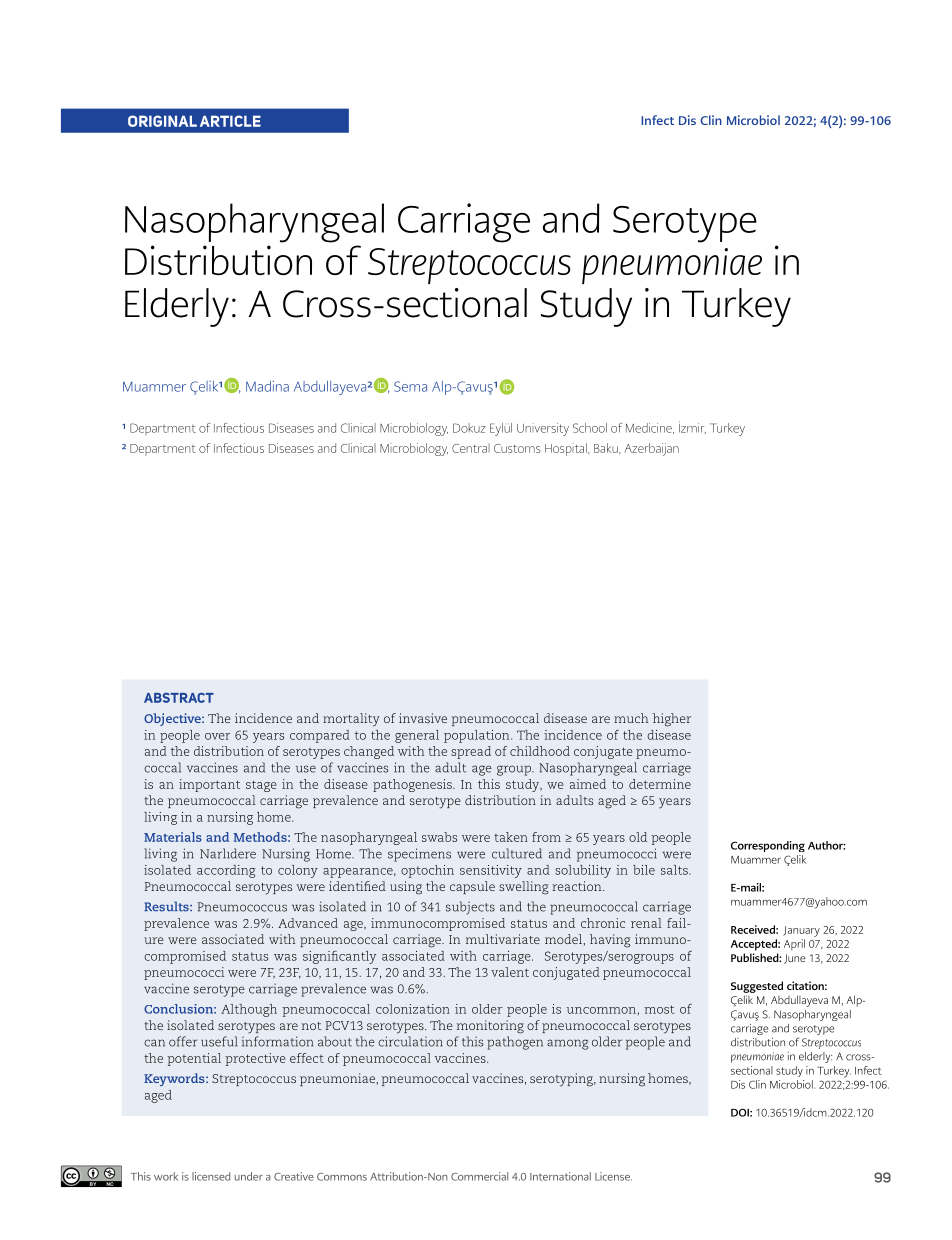 Image resolution: width=952 pixels, height=1240 pixels. I want to click on Medicine, so click(650, 428).
